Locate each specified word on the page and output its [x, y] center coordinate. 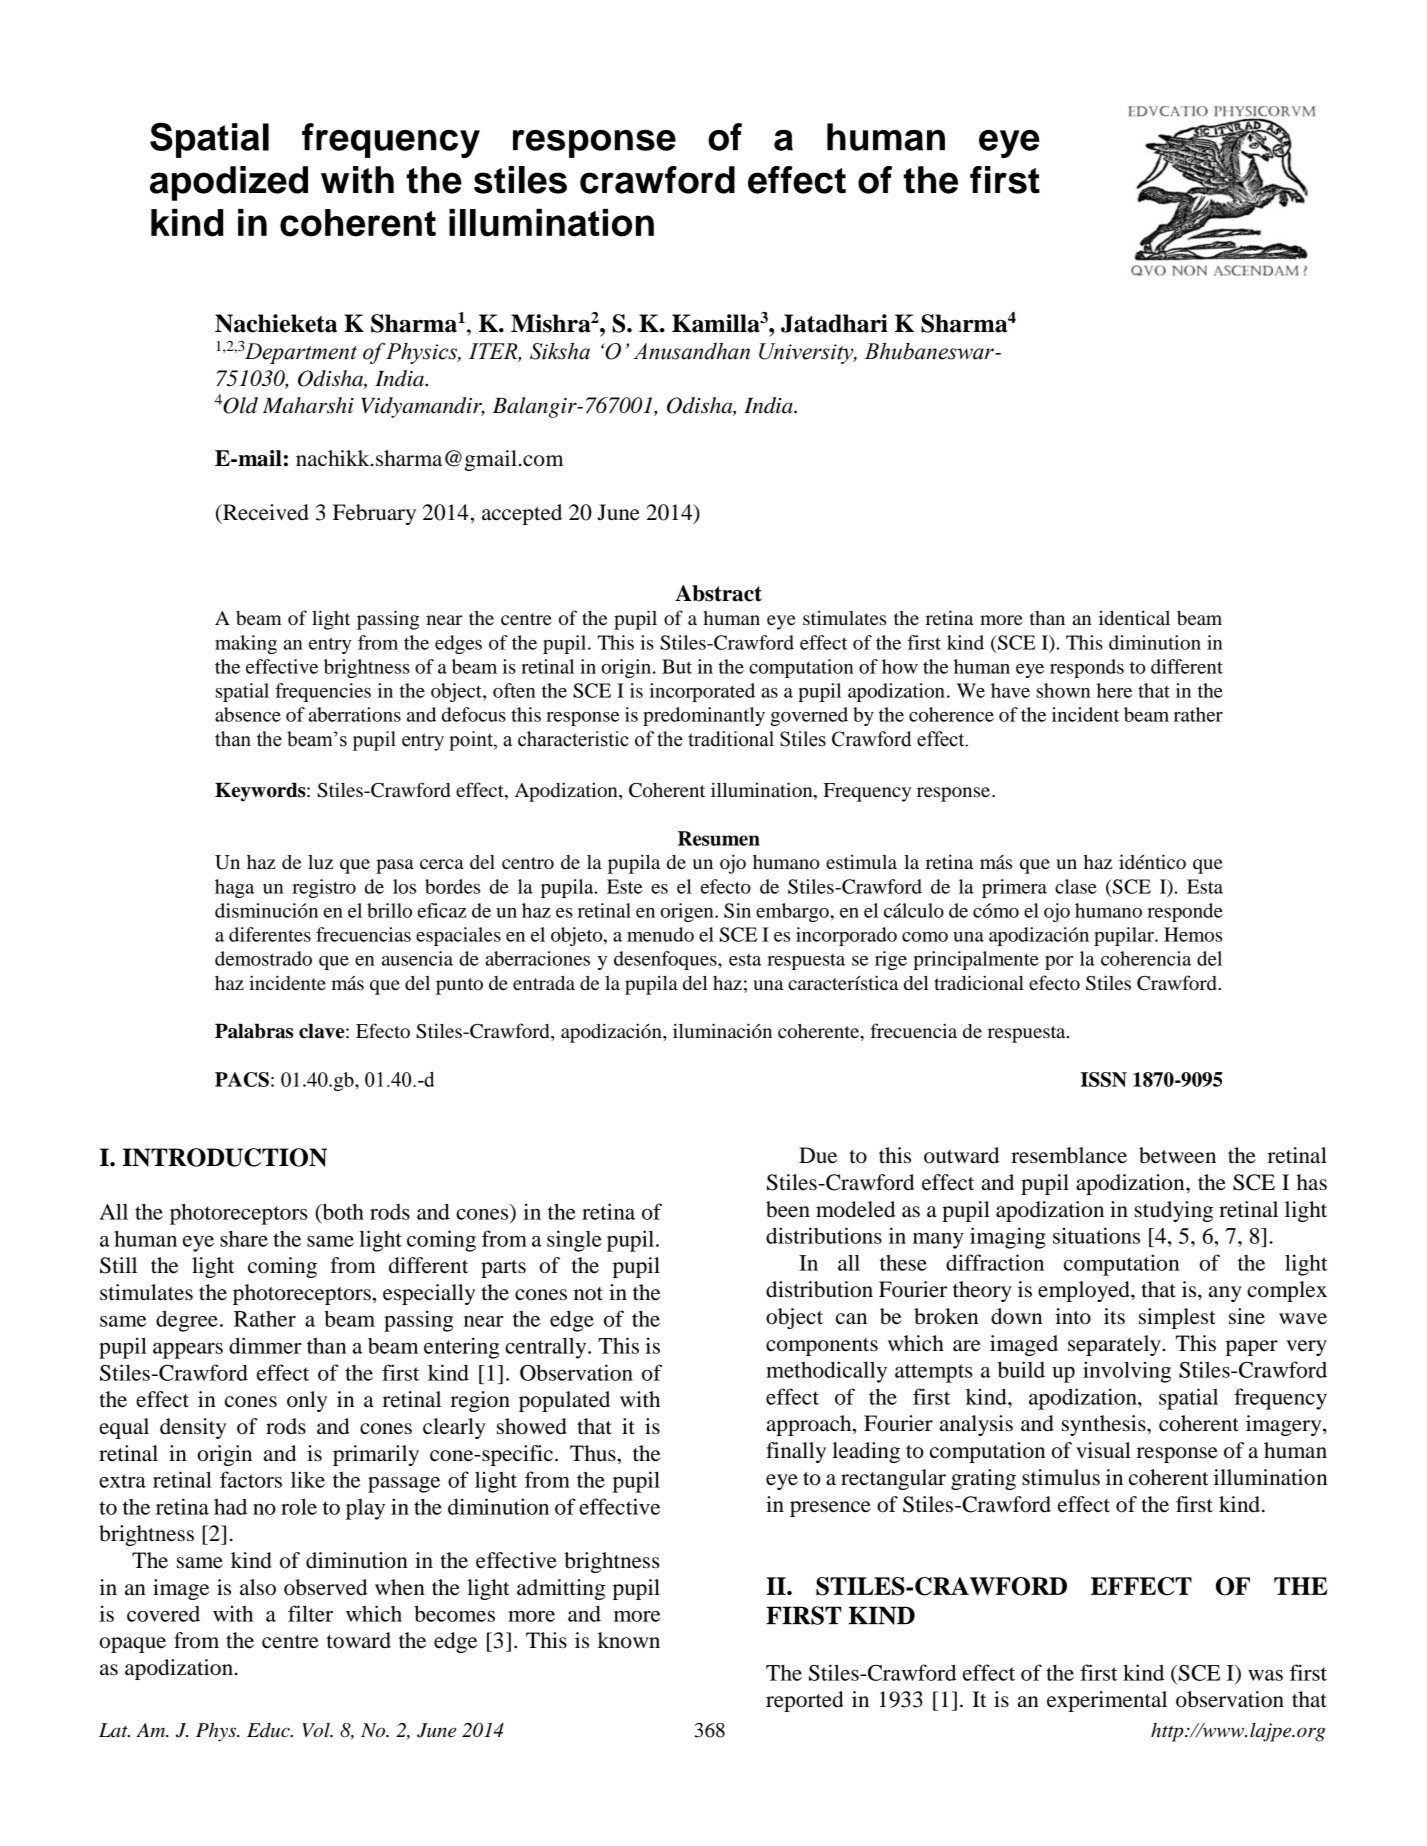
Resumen [719, 838]
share [244, 1238]
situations [1096, 1235]
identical [1134, 618]
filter [310, 1613]
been [788, 1209]
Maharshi [308, 405]
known [629, 1640]
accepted [522, 514]
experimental [1107, 1701]
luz [320, 862]
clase [1076, 886]
